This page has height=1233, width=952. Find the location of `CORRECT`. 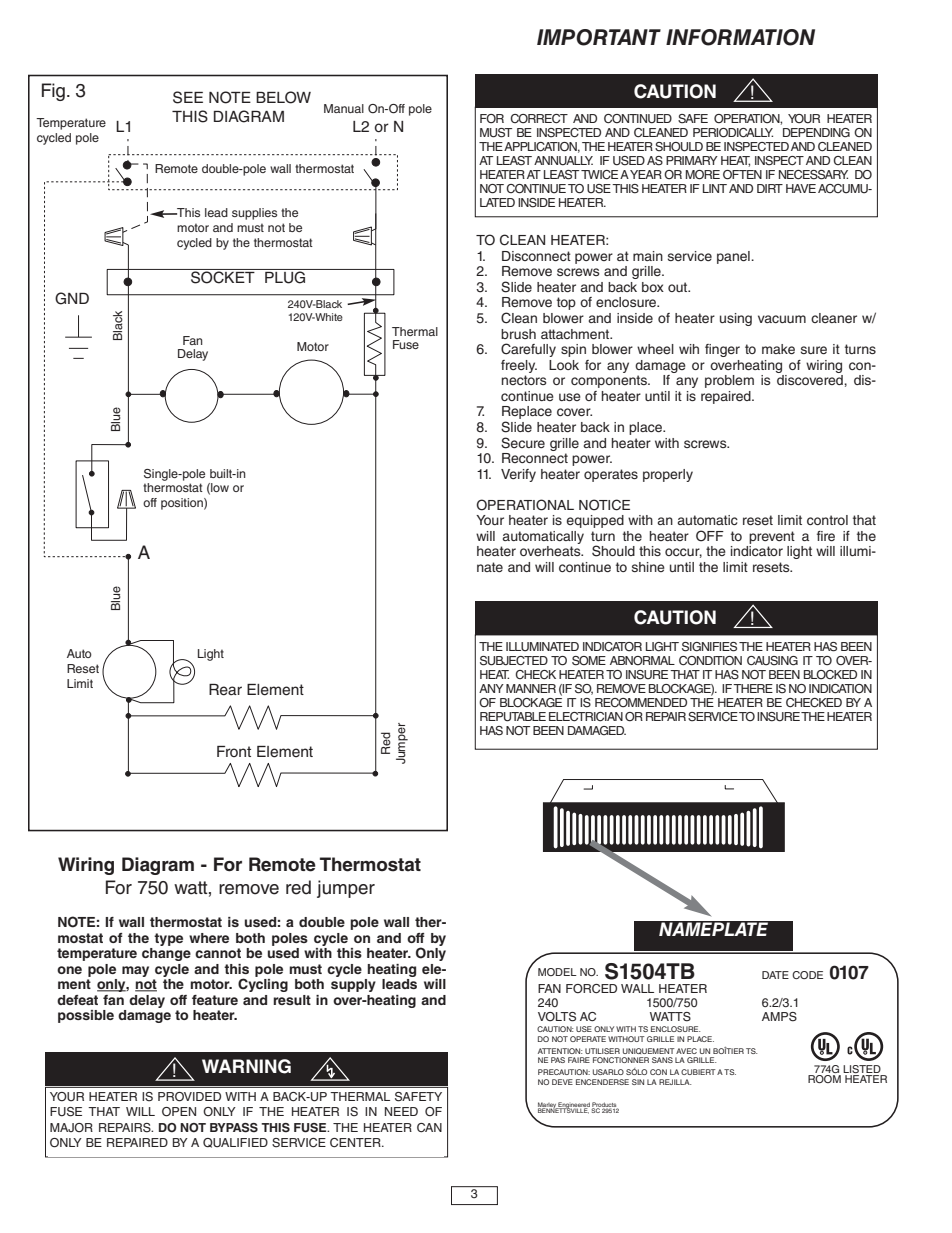

CORRECT is located at coordinates (539, 119).
